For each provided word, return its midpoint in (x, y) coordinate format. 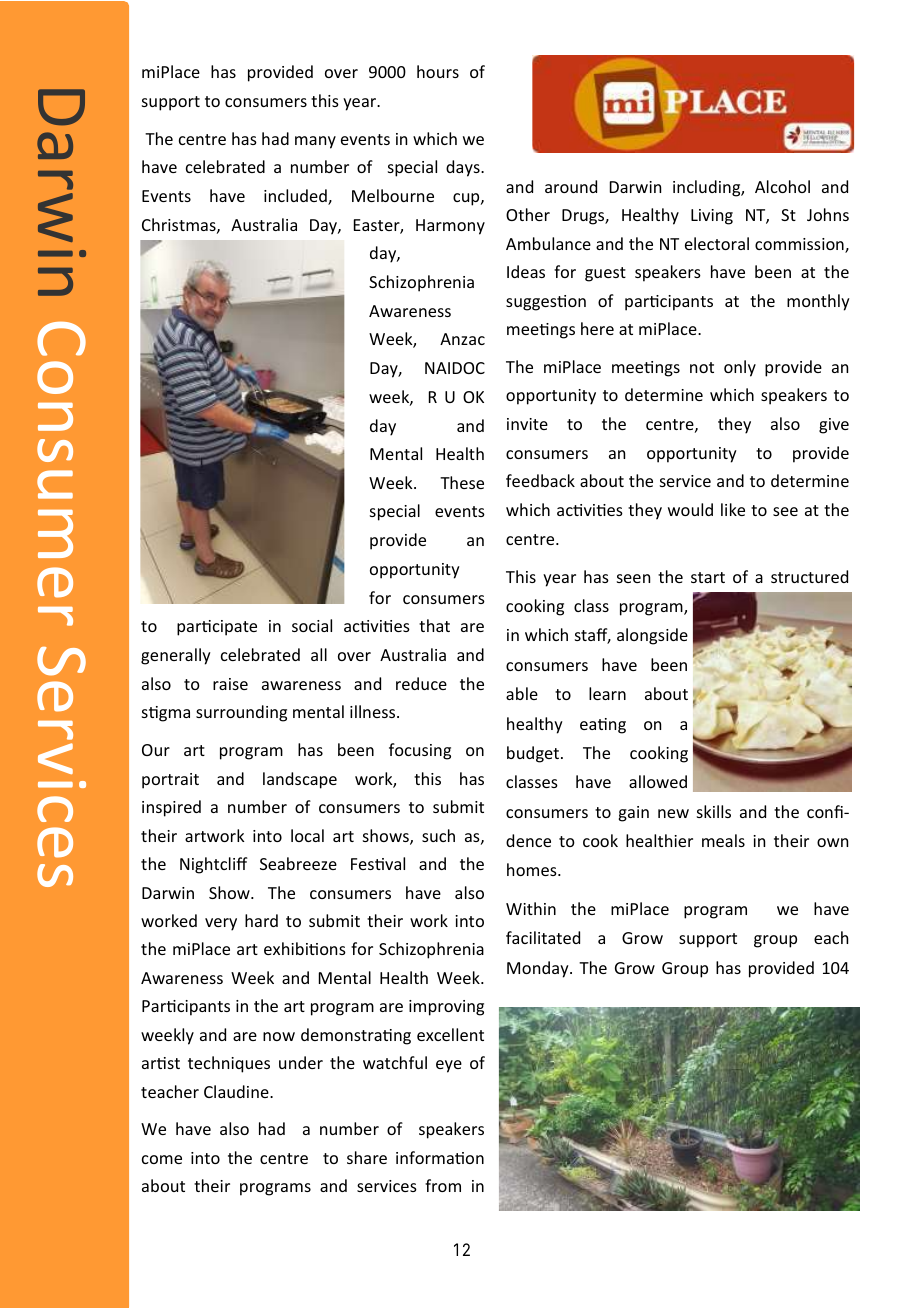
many (315, 142)
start (708, 577)
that (434, 625)
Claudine (237, 1091)
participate (217, 628)
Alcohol (782, 186)
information (440, 1157)
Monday (539, 969)
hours (438, 71)
